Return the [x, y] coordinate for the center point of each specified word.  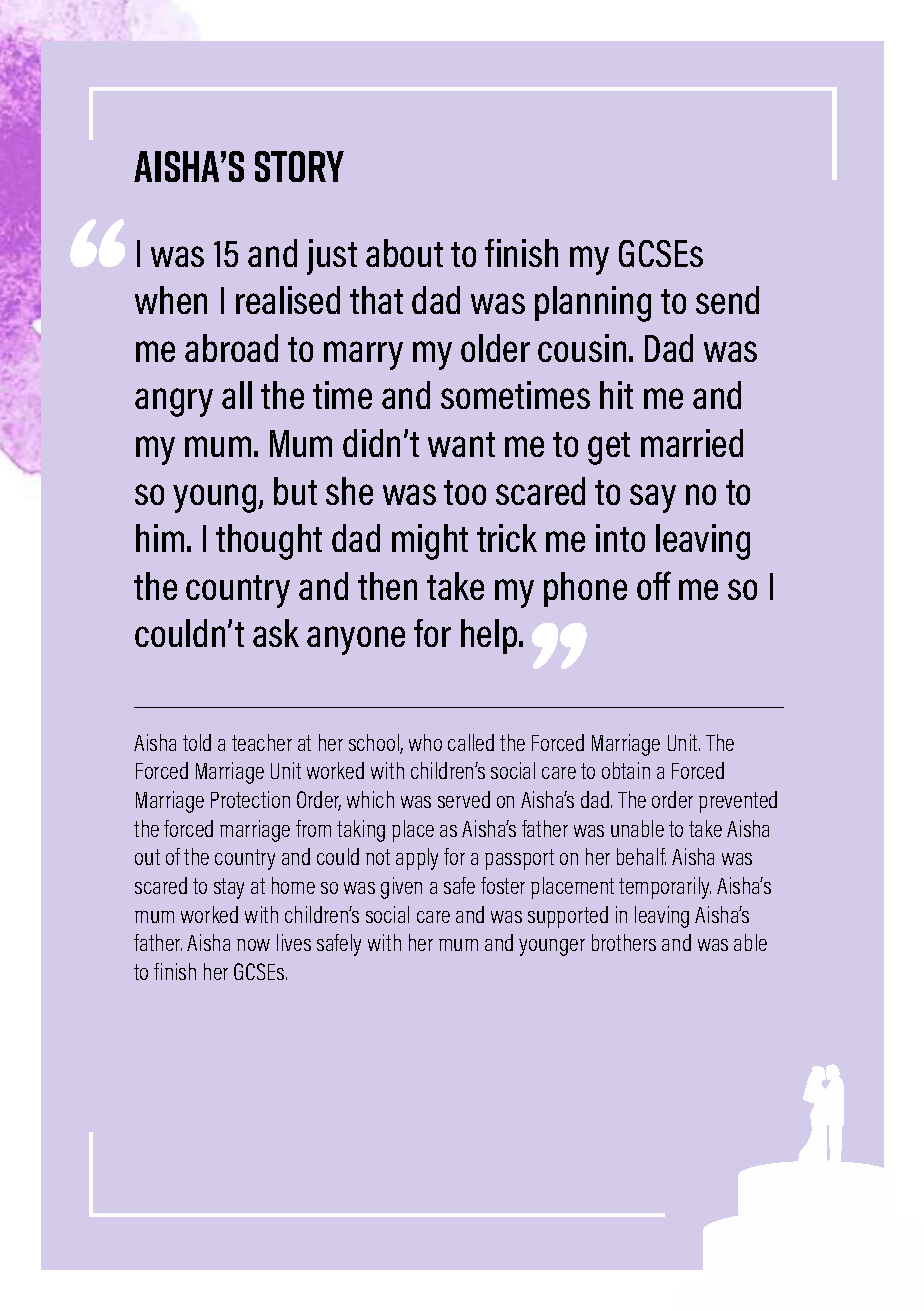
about [404, 253]
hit [616, 395]
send [727, 300]
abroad [231, 348]
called [471, 742]
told [197, 742]
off [654, 585]
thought [269, 542]
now [253, 945]
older [495, 348]
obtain [626, 770]
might [430, 542]
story [299, 166]
